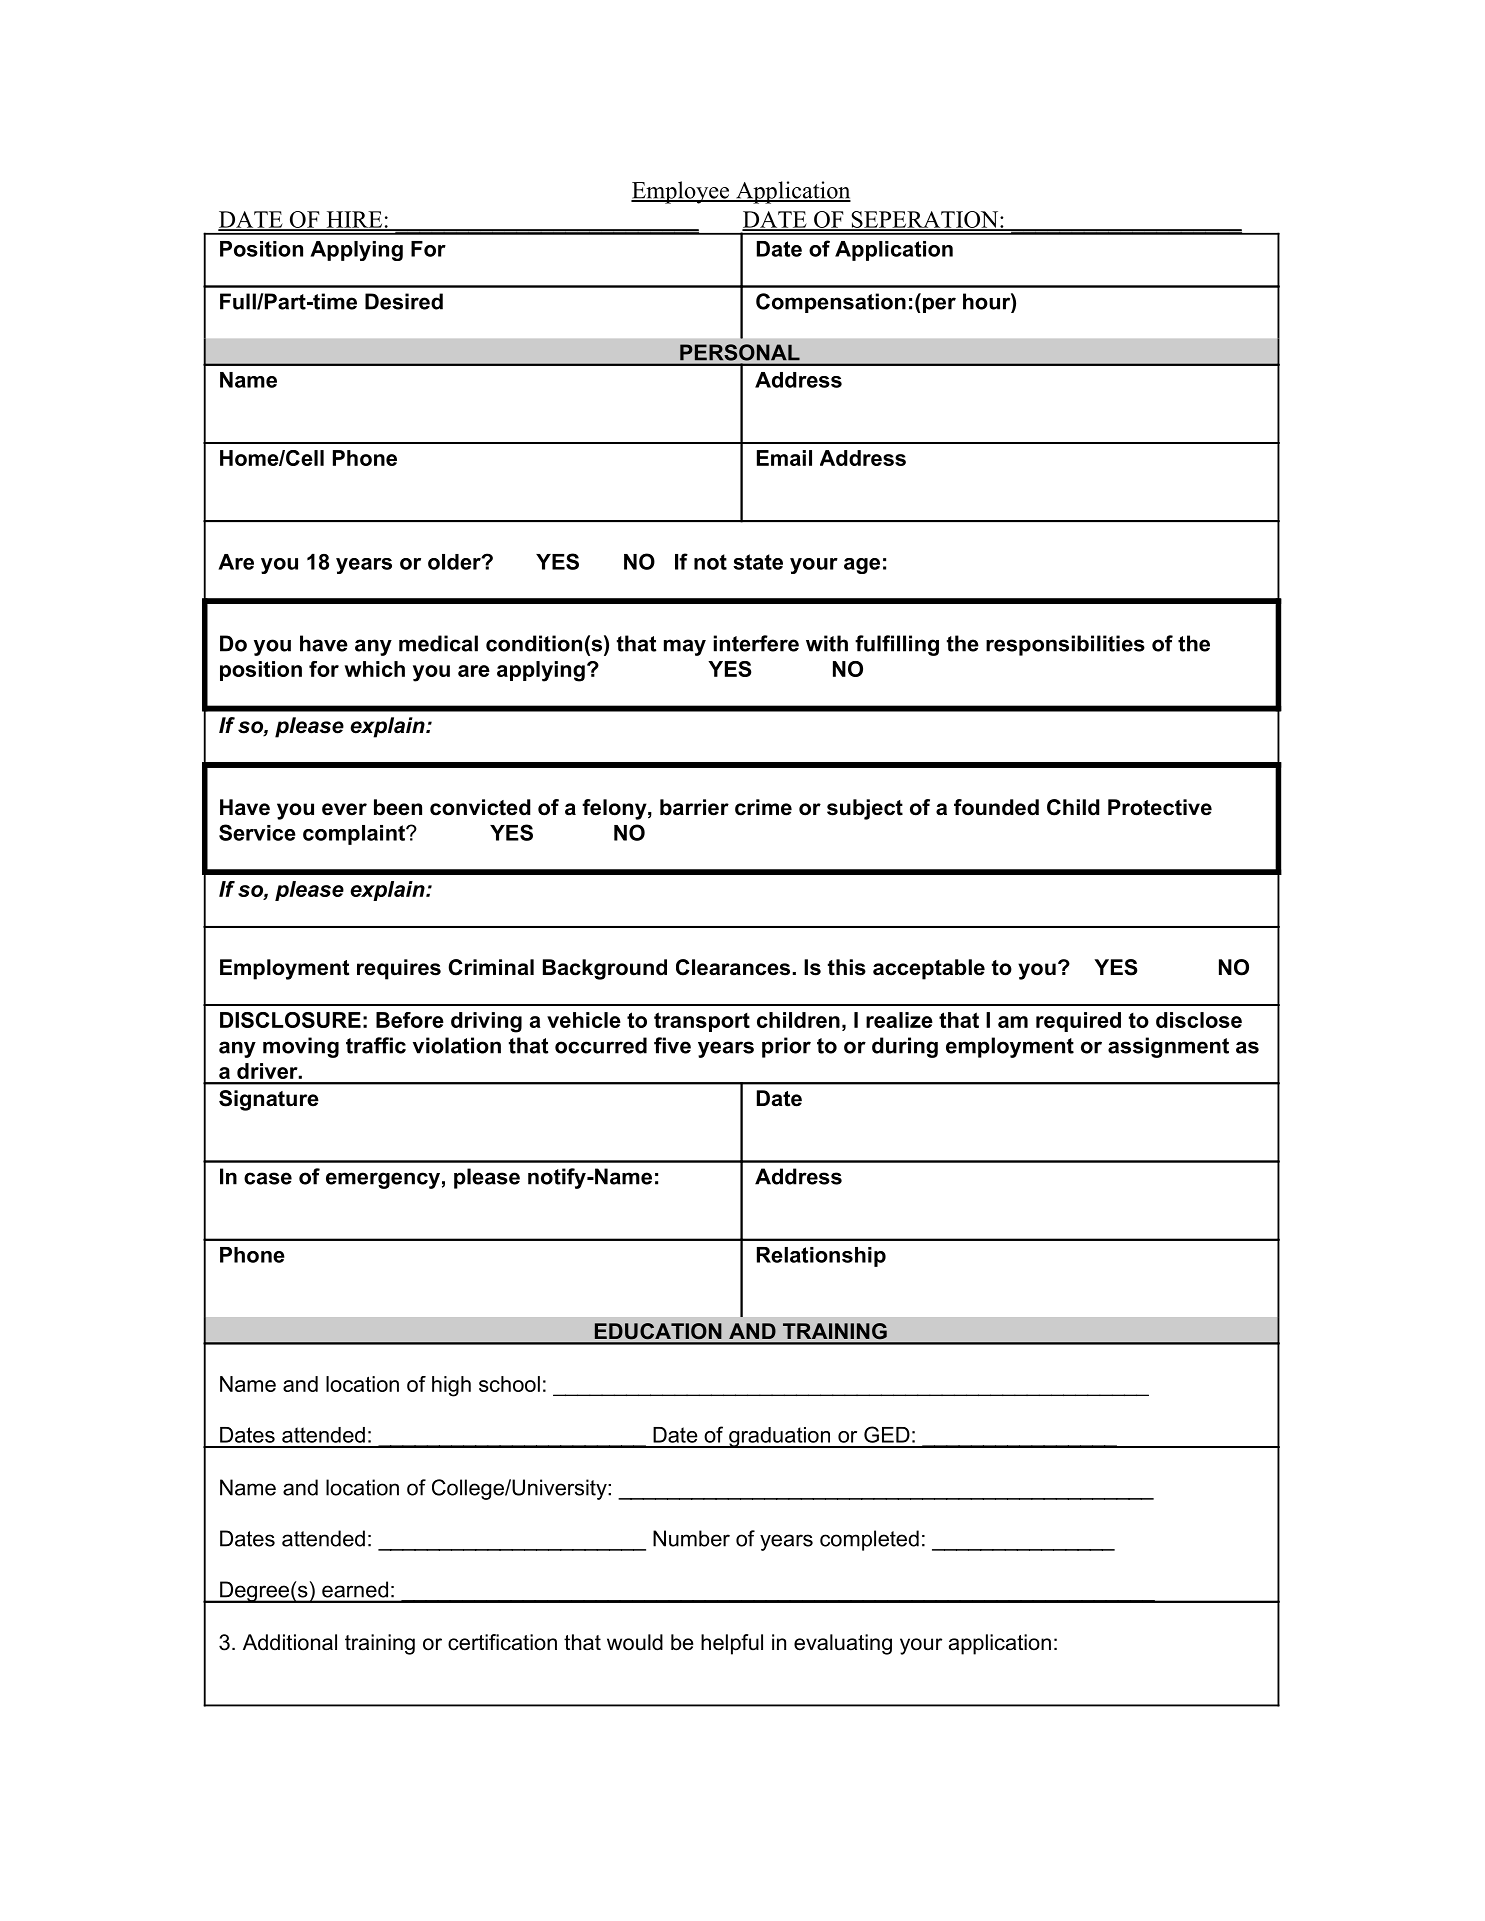  Describe the element at coordinates (1168, 1047) in the image. I see `assignment` at that location.
